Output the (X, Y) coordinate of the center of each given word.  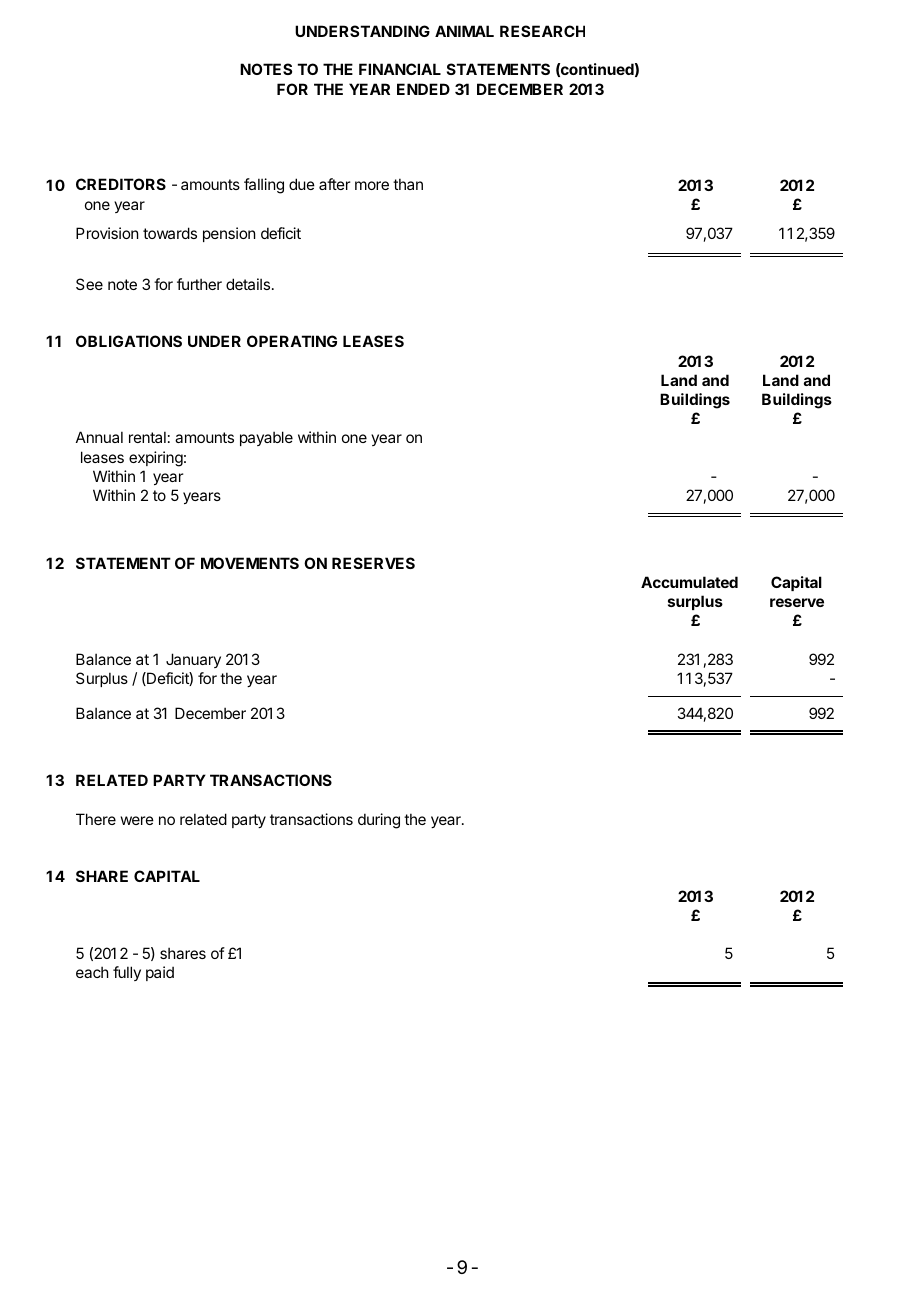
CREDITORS (121, 184)
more (372, 185)
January (193, 660)
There (96, 819)
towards (170, 233)
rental (147, 437)
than (408, 184)
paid (160, 973)
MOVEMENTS (250, 563)
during (379, 821)
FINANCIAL (400, 69)
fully (127, 973)
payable (266, 438)
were (137, 820)
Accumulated (689, 582)
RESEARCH (542, 31)
